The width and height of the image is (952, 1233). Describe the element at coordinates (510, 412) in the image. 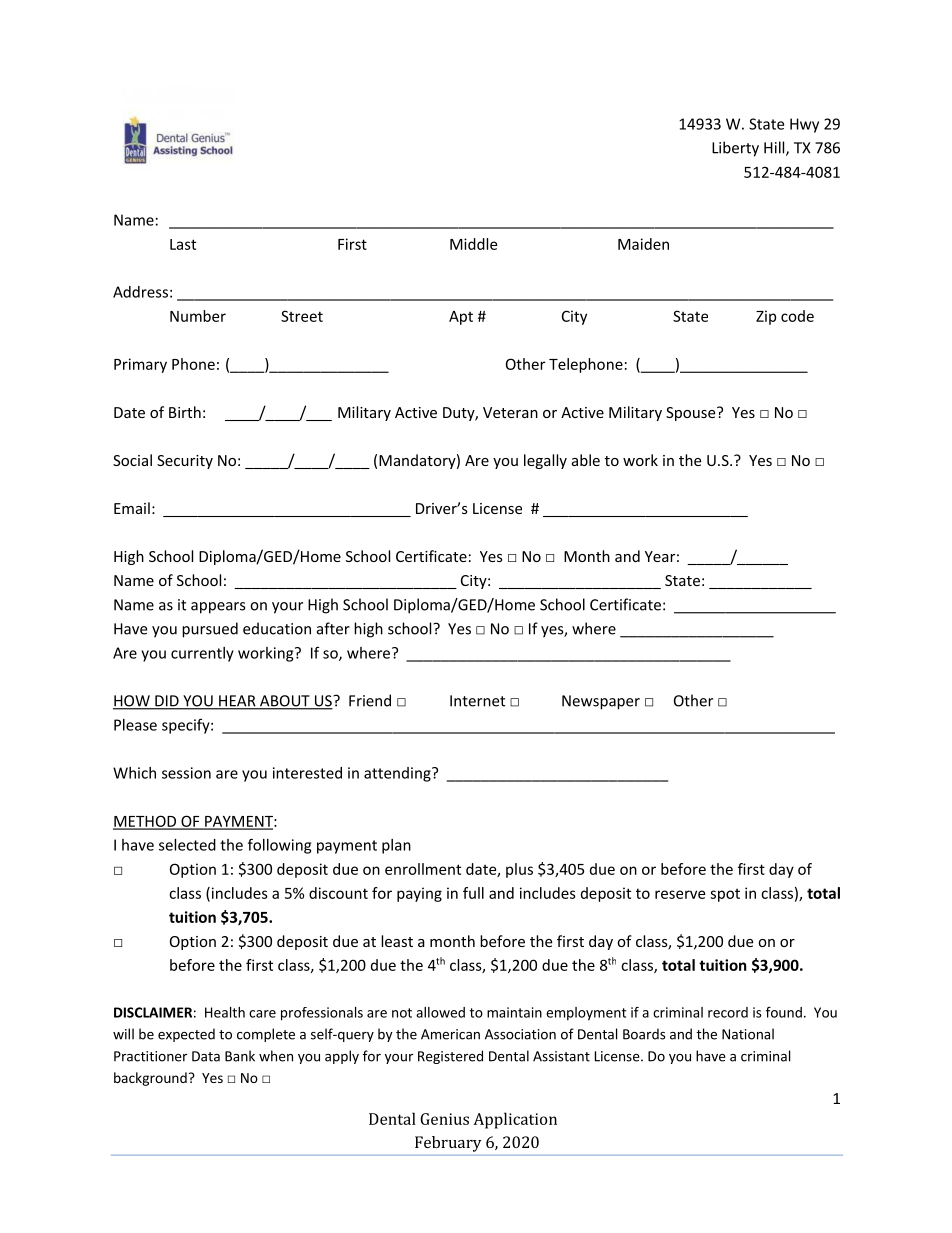

I see `Veteran` at that location.
